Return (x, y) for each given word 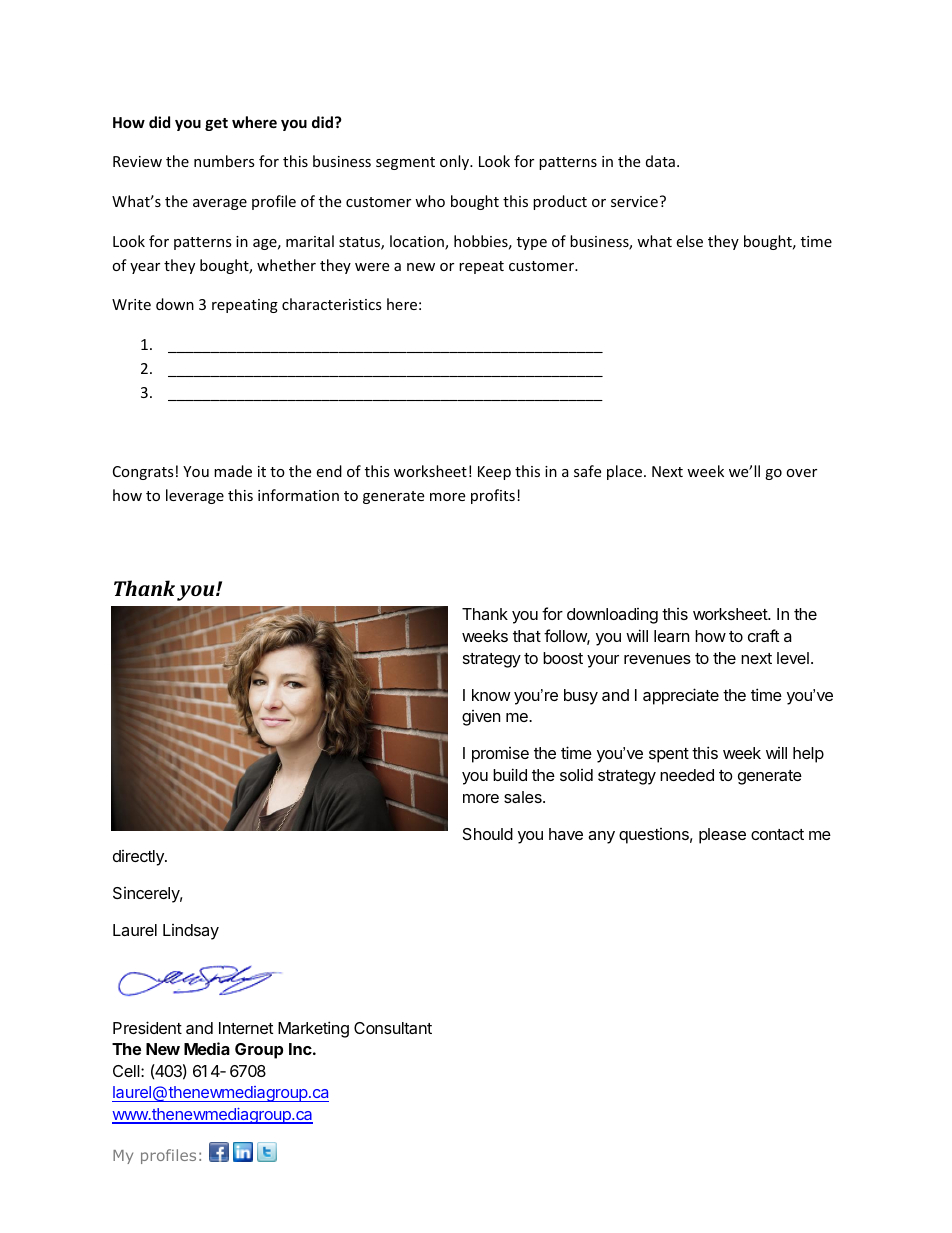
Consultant (393, 1028)
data (660, 161)
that (527, 636)
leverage (195, 496)
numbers (224, 161)
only (455, 162)
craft (763, 635)
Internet (246, 1028)
